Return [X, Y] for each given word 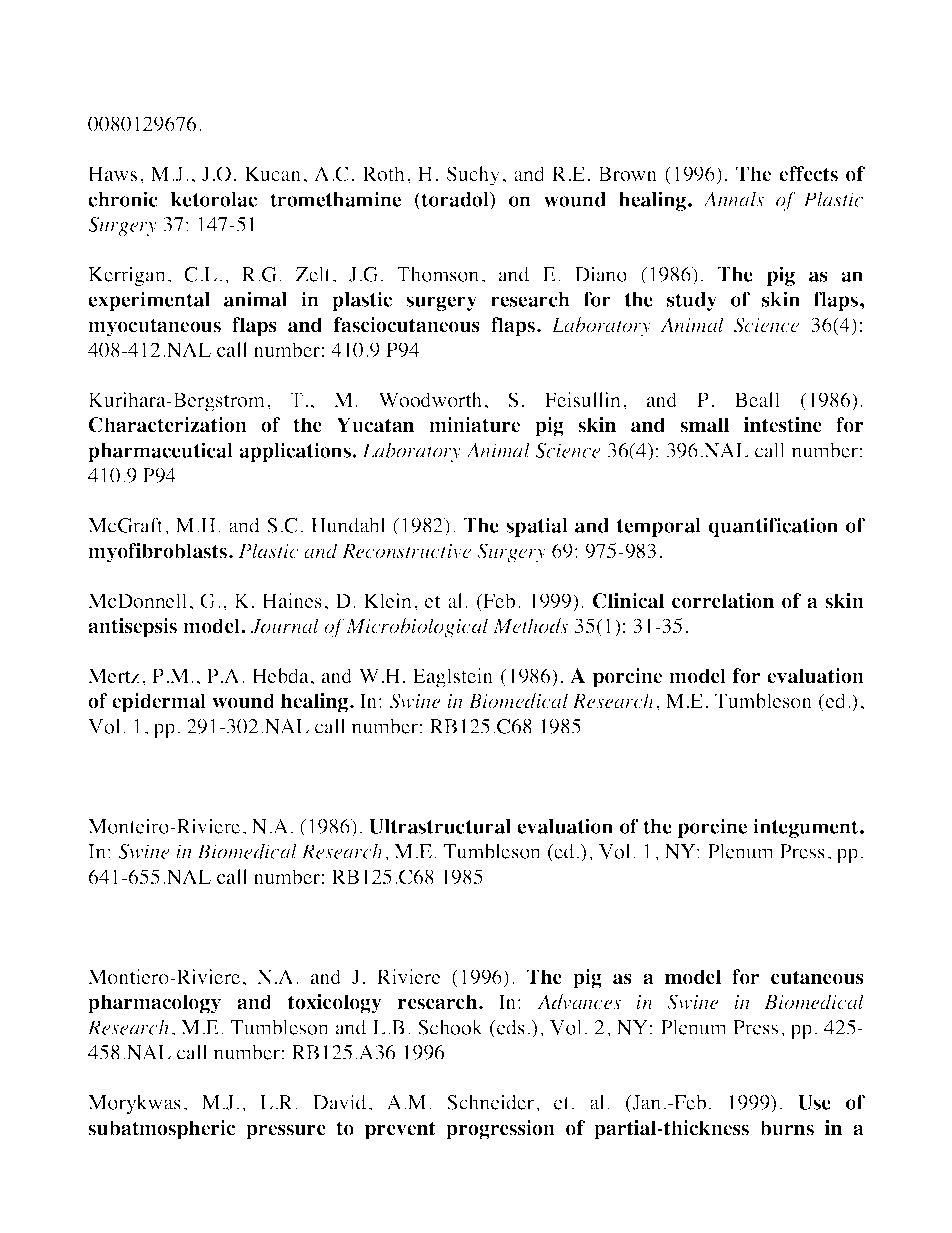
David [339, 1102]
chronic [123, 199]
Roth [383, 174]
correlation [723, 601]
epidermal [159, 703]
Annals [733, 199]
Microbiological [417, 628]
